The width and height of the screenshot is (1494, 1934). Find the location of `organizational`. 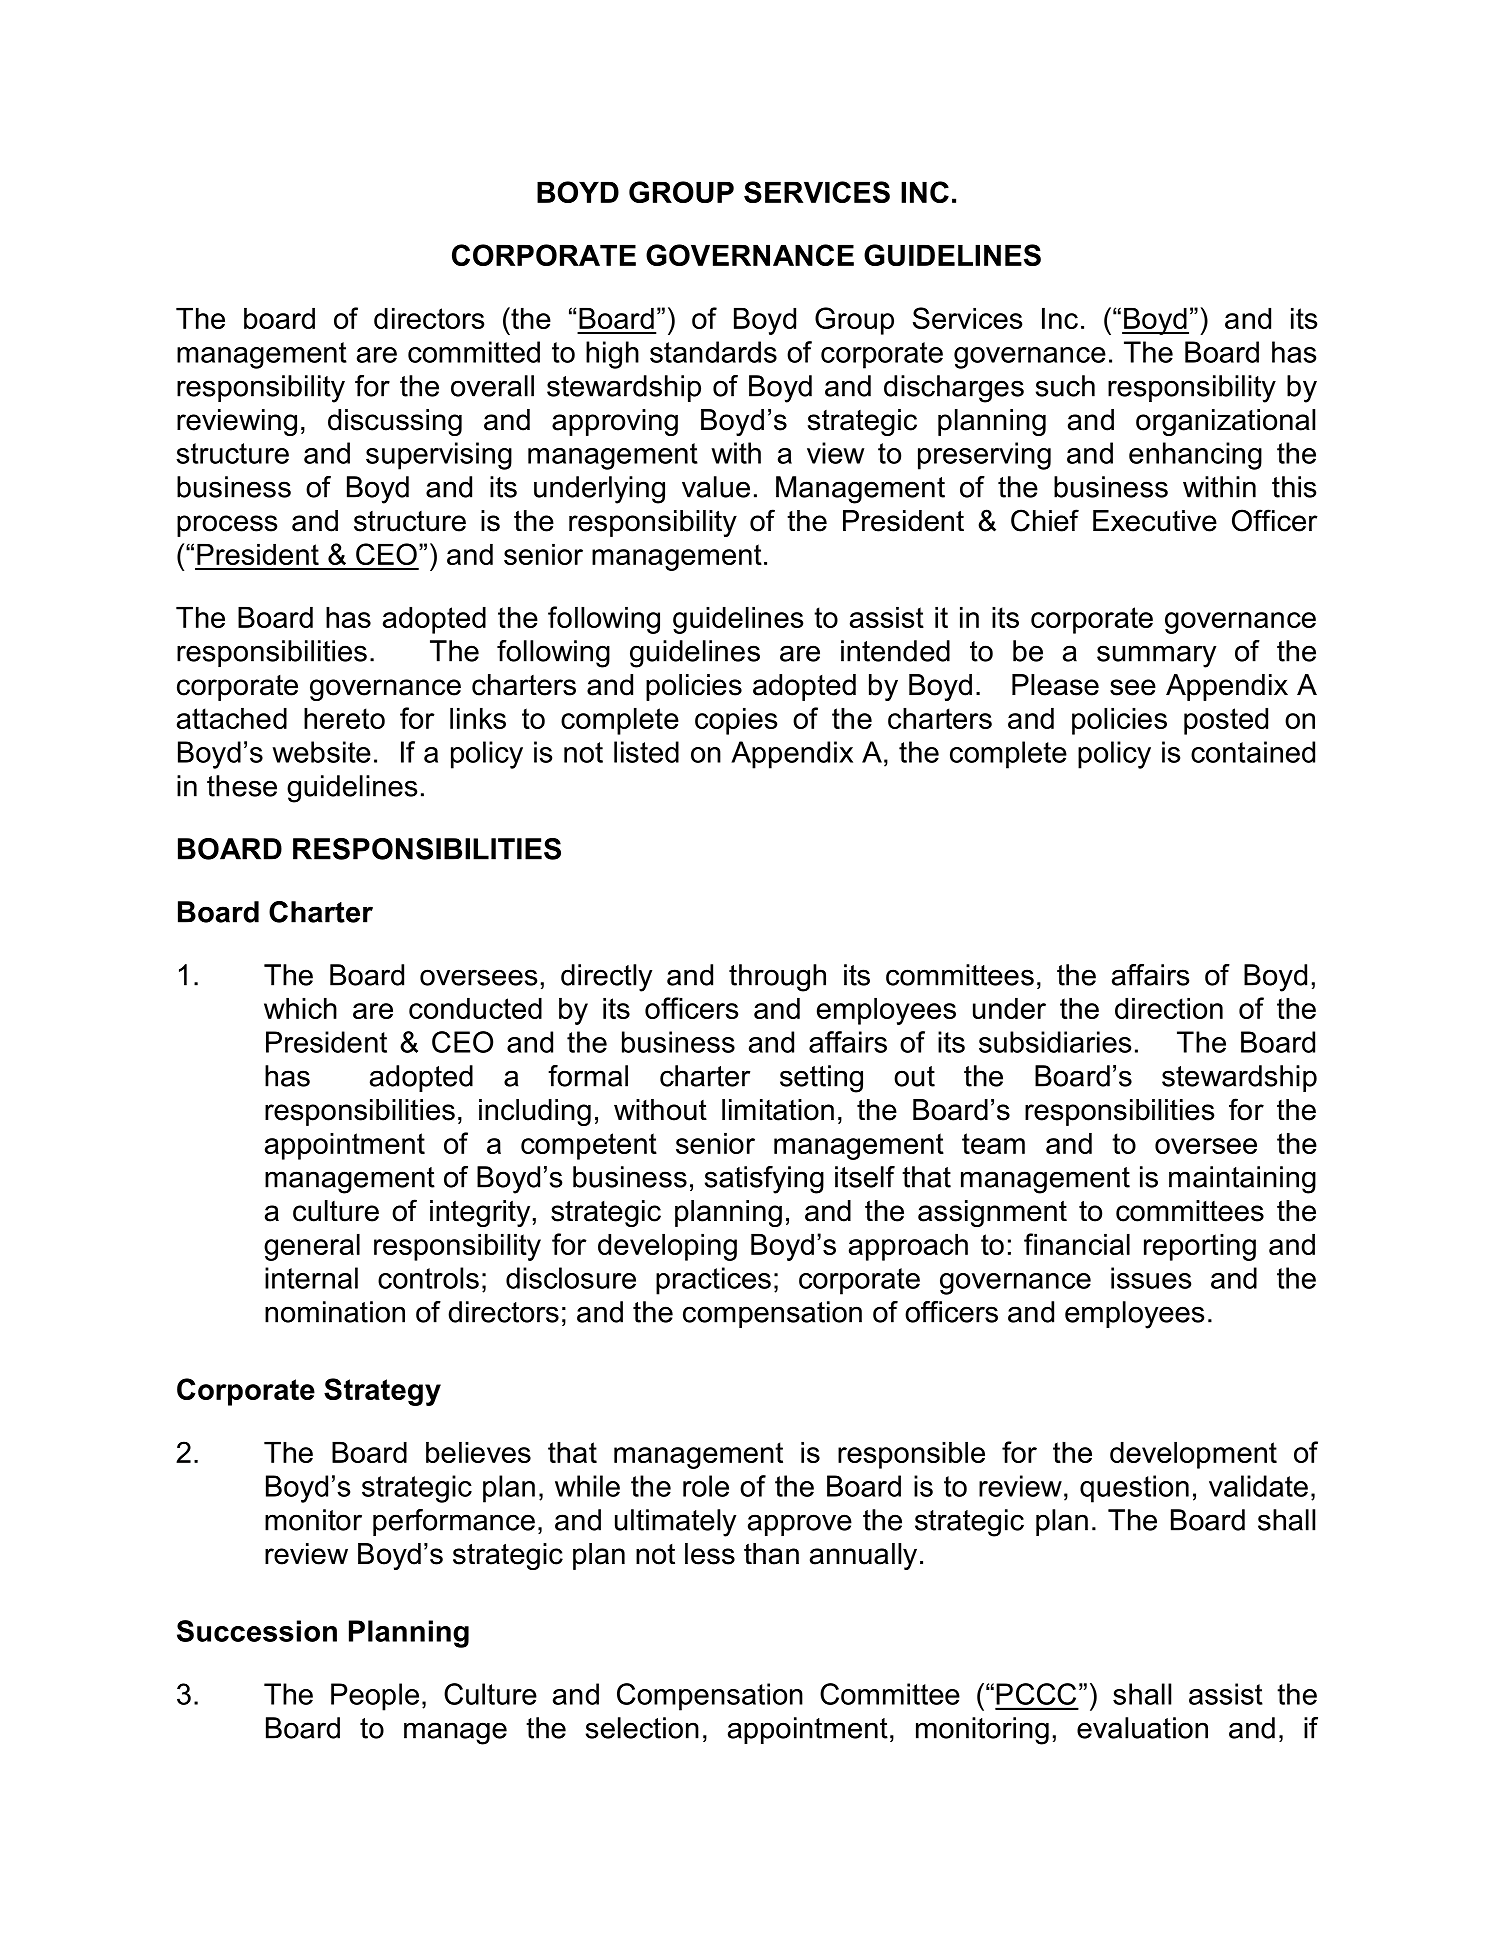

organizational is located at coordinates (1225, 422).
